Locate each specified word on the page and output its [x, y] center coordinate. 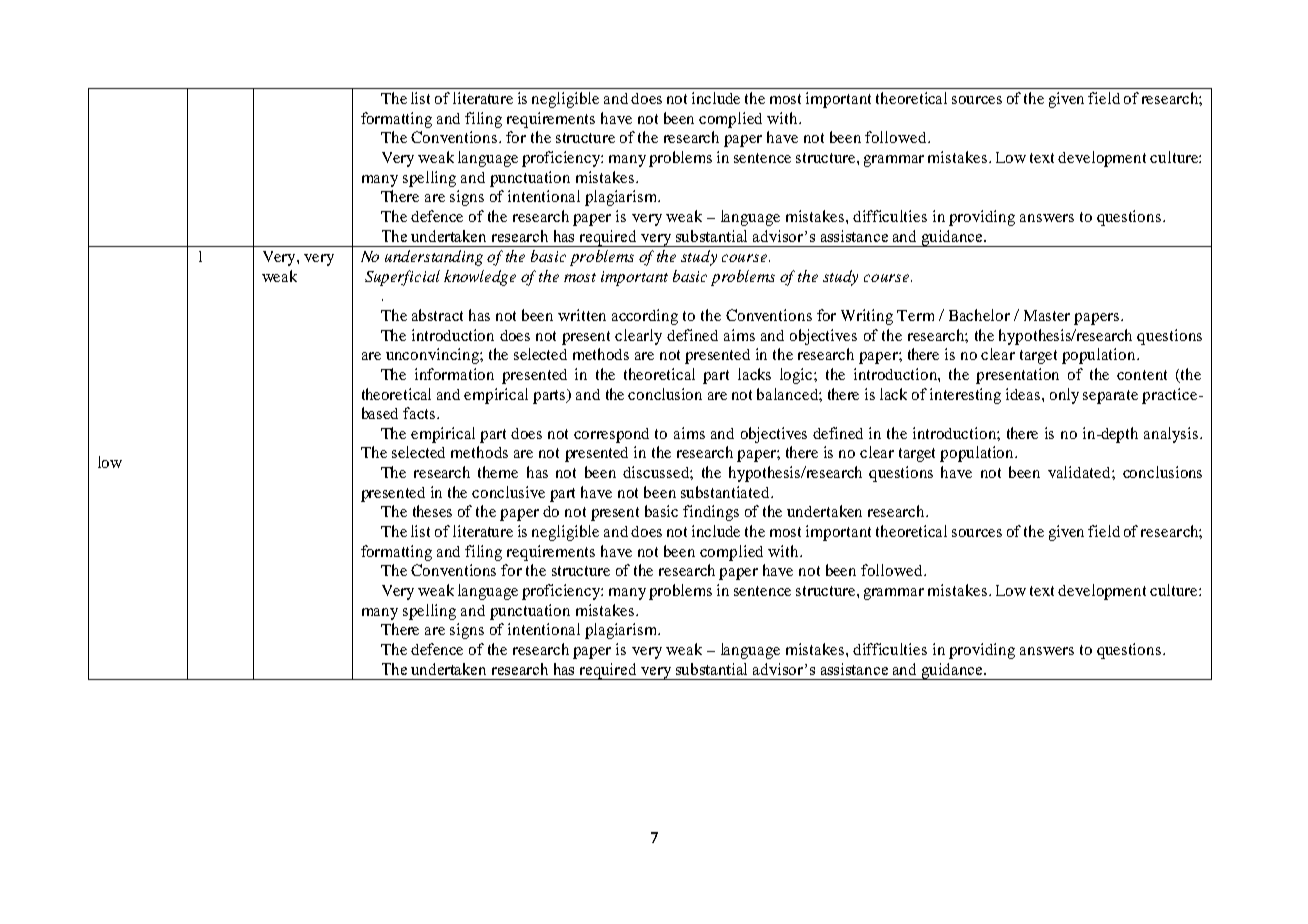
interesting [965, 396]
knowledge [480, 278]
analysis [1172, 435]
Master [1047, 315]
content [1142, 375]
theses [432, 511]
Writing [867, 317]
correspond [611, 435]
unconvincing [433, 356]
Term [915, 315]
